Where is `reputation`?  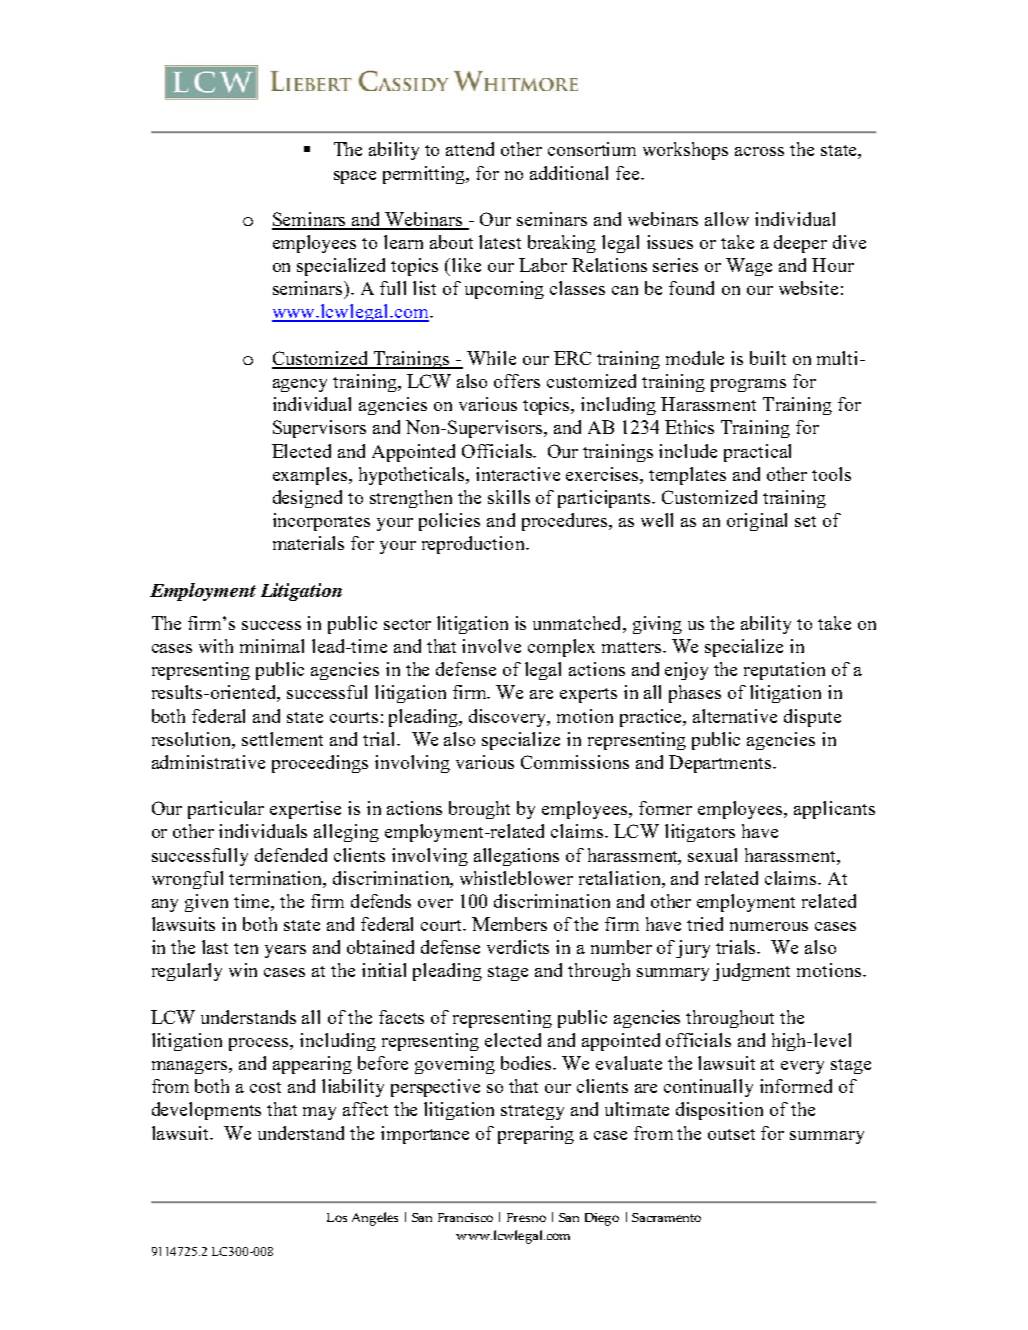 reputation is located at coordinates (784, 671).
